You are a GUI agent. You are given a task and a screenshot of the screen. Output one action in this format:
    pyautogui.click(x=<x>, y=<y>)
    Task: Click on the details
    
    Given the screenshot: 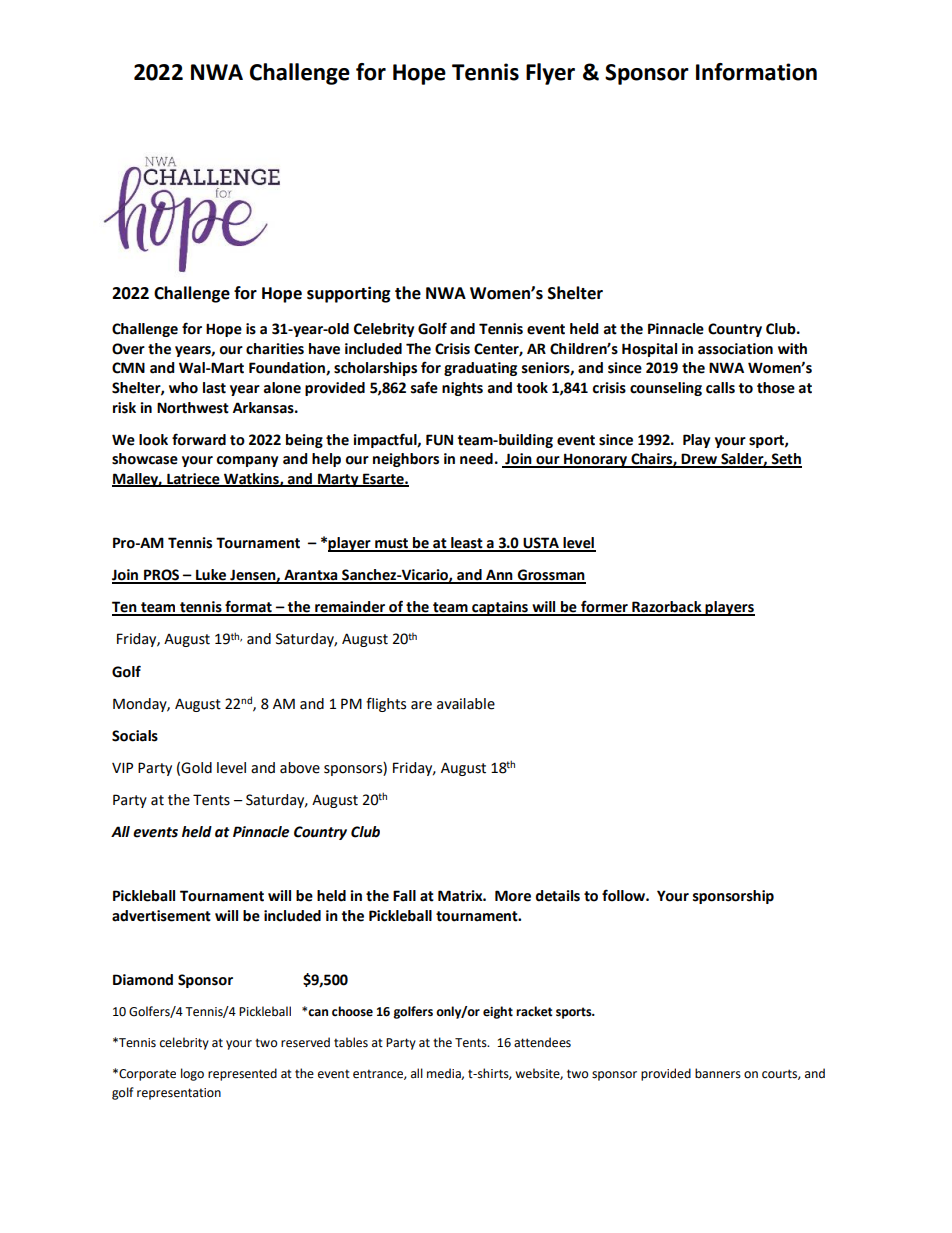 What is the action you would take?
    pyautogui.click(x=558, y=896)
